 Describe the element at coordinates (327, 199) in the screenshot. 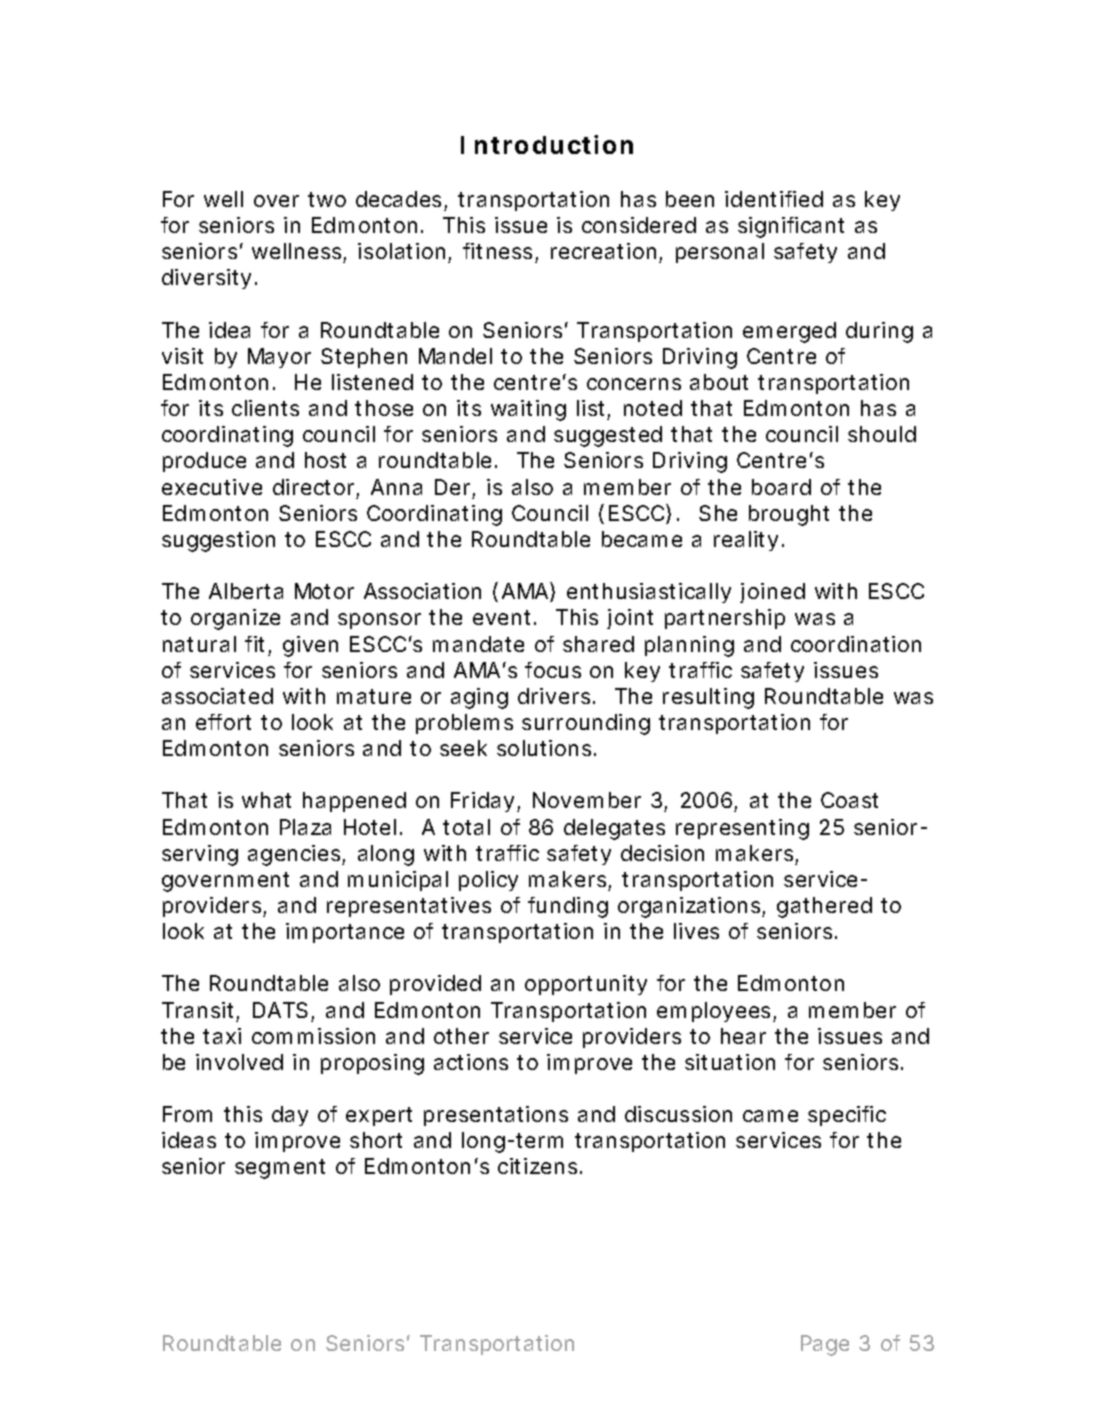

I see `two` at that location.
